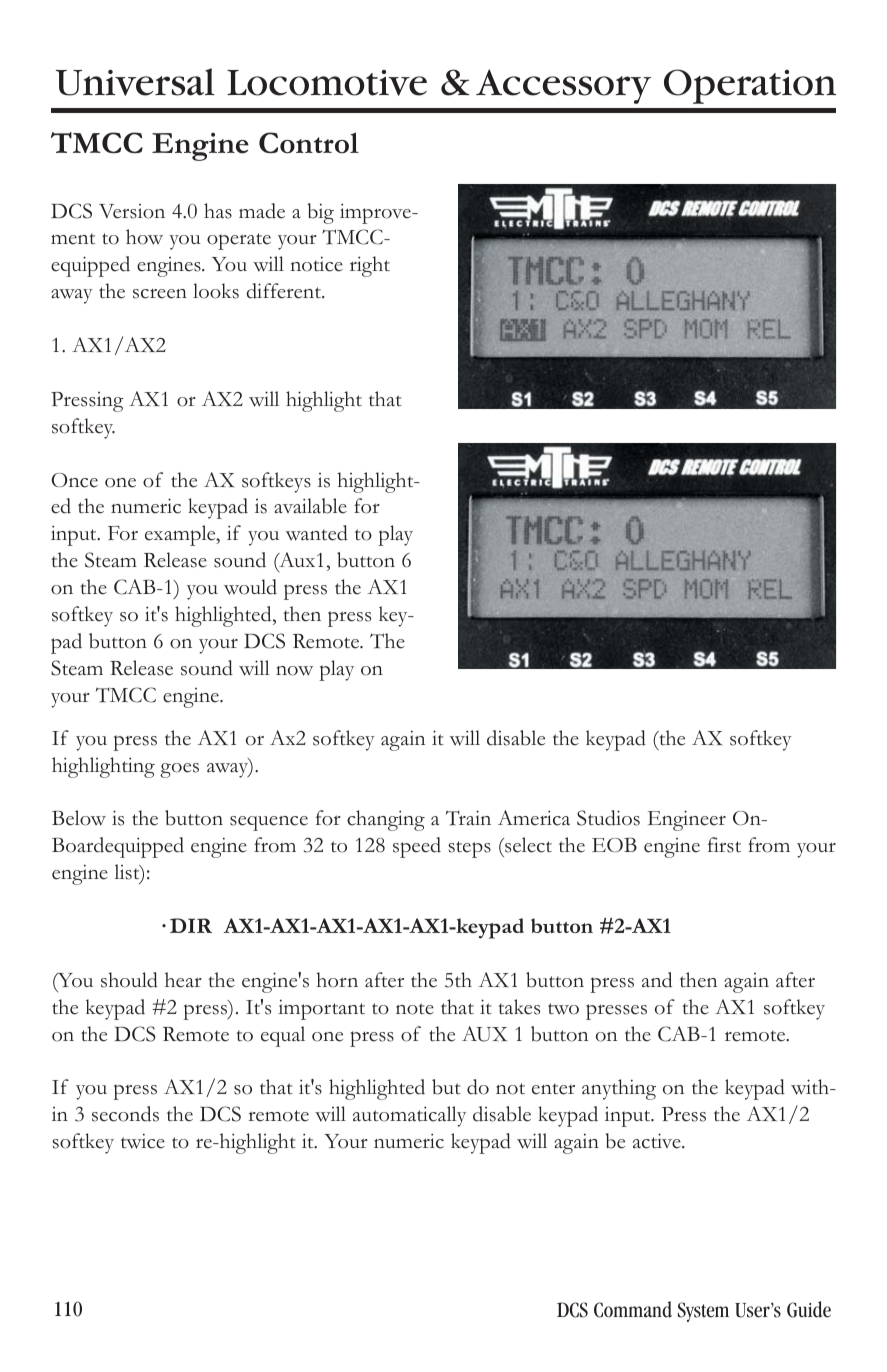  What do you see at coordinates (469, 849) in the screenshot?
I see `steps` at bounding box center [469, 849].
